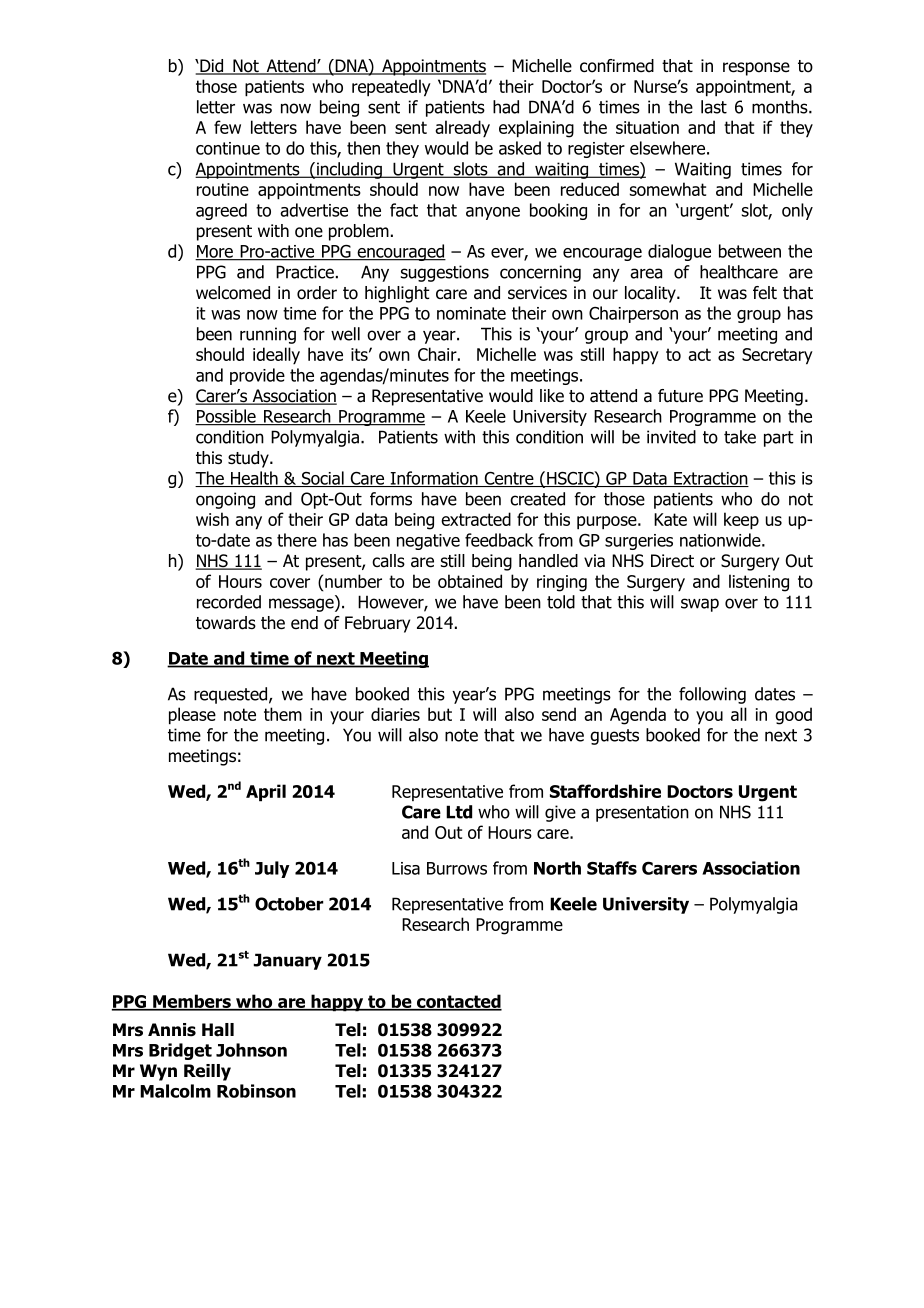 This page has width=924, height=1308. I want to click on recorded, so click(229, 602).
